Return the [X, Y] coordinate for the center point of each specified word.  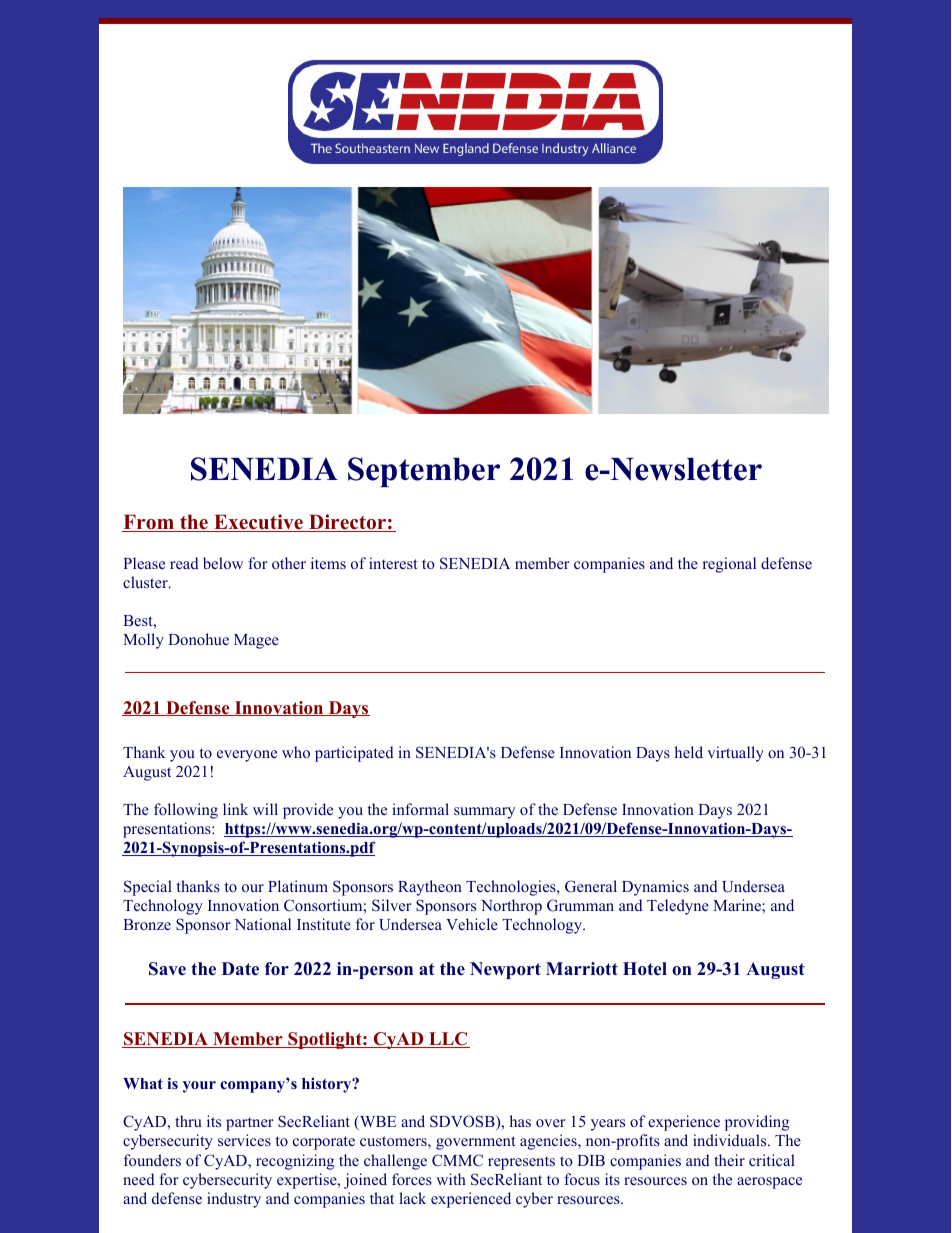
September [424, 472]
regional [729, 565]
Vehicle [472, 924]
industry [234, 1200]
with [451, 1179]
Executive [258, 523]
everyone [247, 756]
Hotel [645, 969]
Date [240, 969]
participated [354, 754]
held [688, 752]
